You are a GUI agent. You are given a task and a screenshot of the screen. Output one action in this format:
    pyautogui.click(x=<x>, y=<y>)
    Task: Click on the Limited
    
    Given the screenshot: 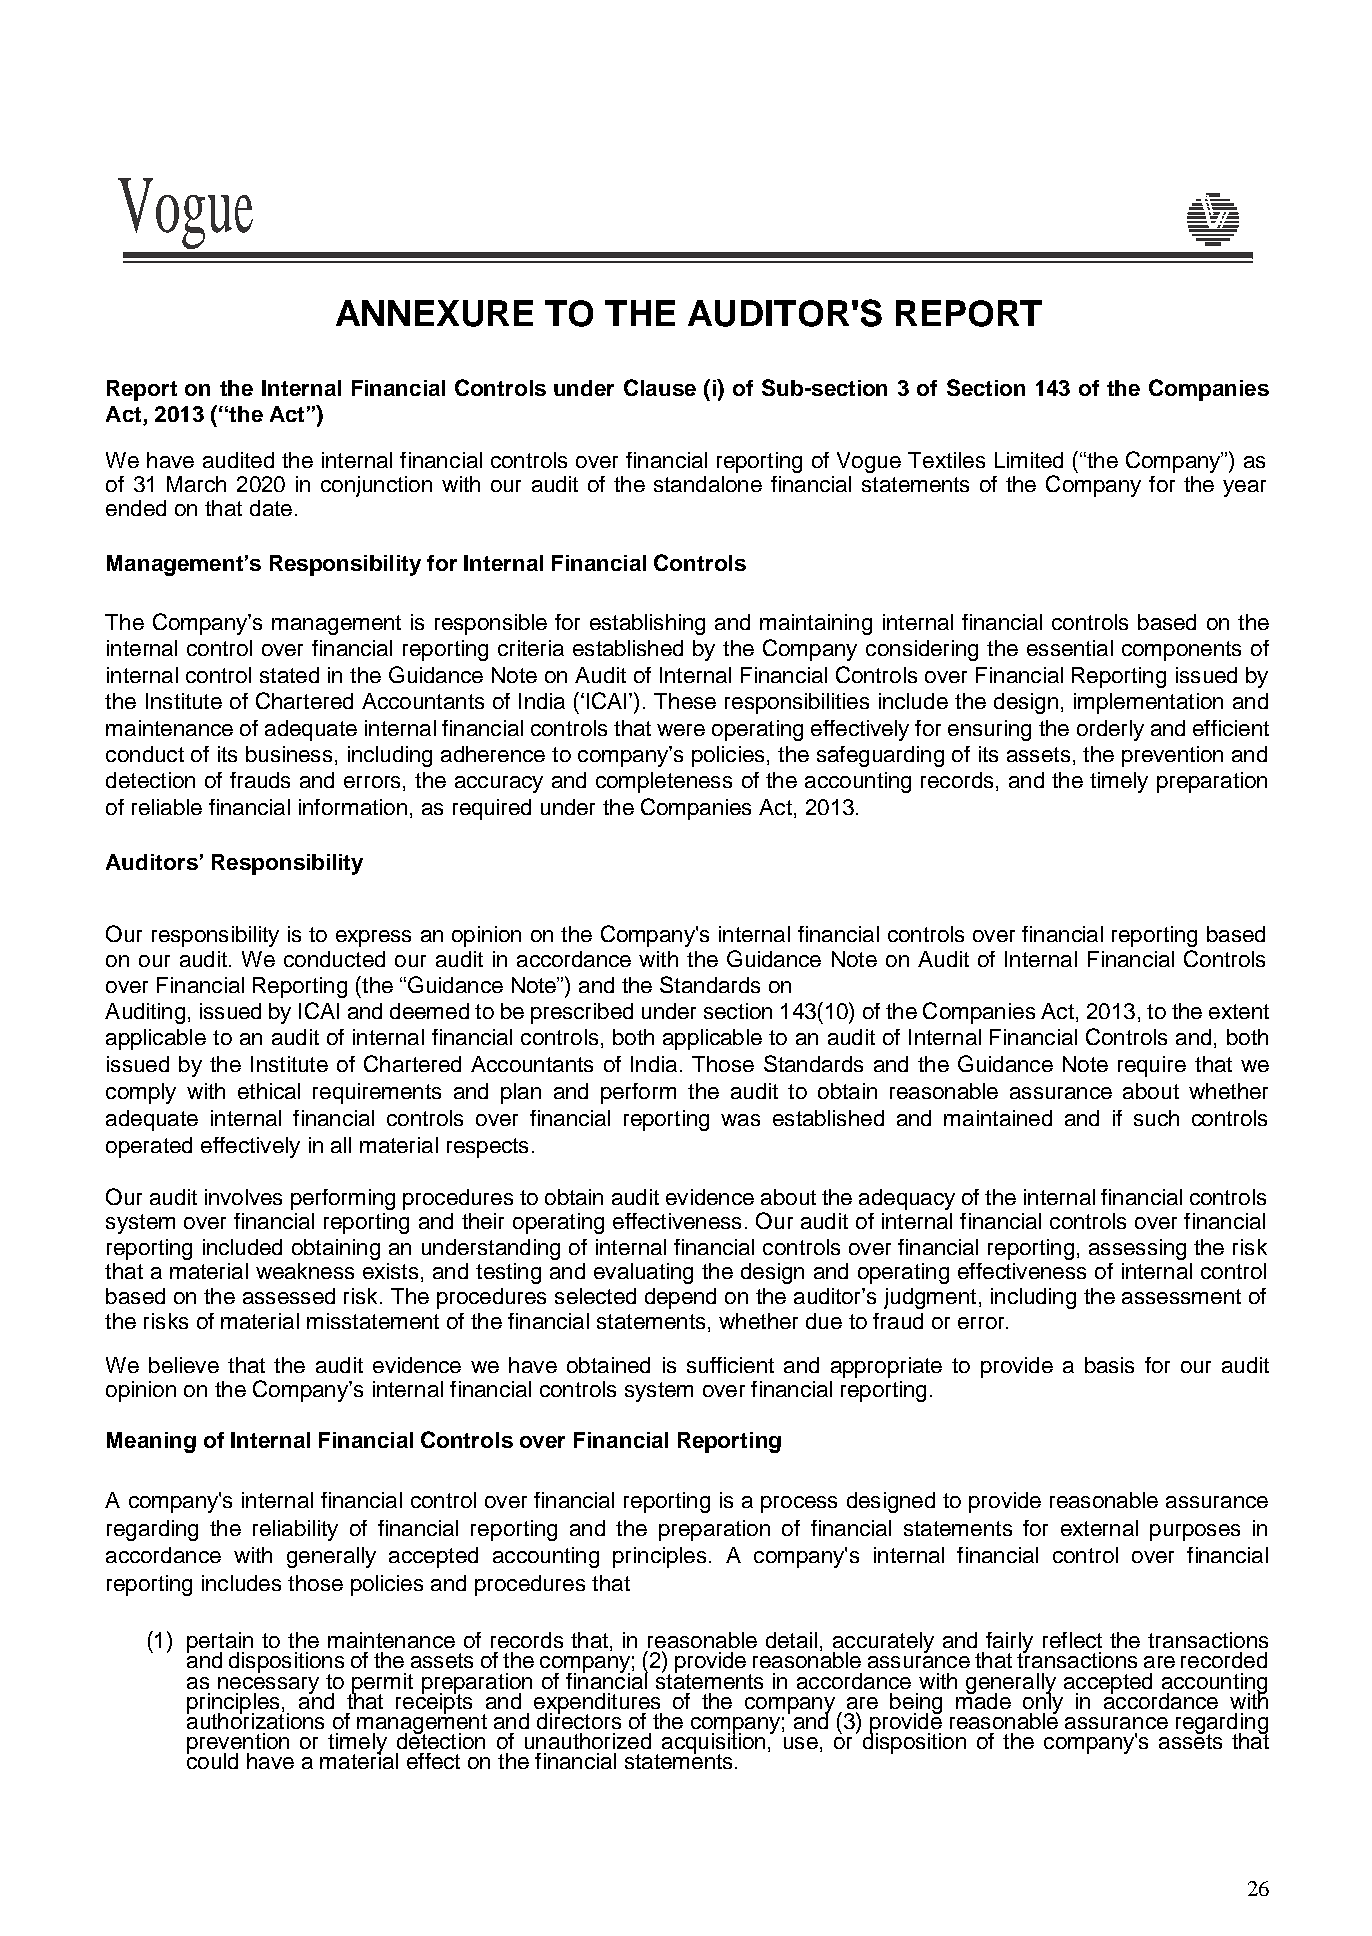 What is the action you would take?
    pyautogui.click(x=1029, y=460)
